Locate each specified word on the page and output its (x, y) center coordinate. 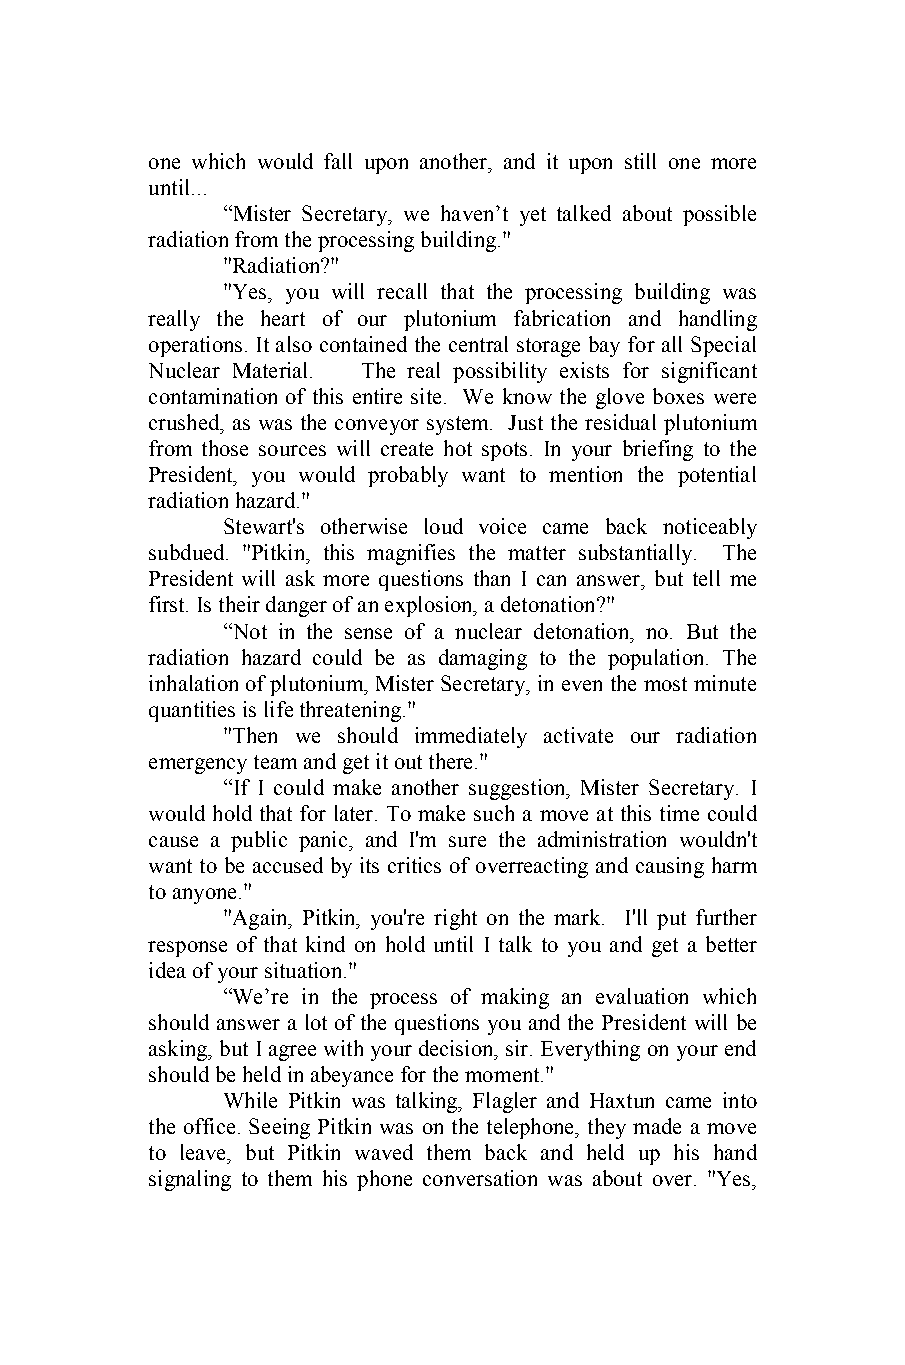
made (657, 1126)
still (640, 161)
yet (533, 216)
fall (338, 161)
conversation (480, 1178)
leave (205, 1152)
